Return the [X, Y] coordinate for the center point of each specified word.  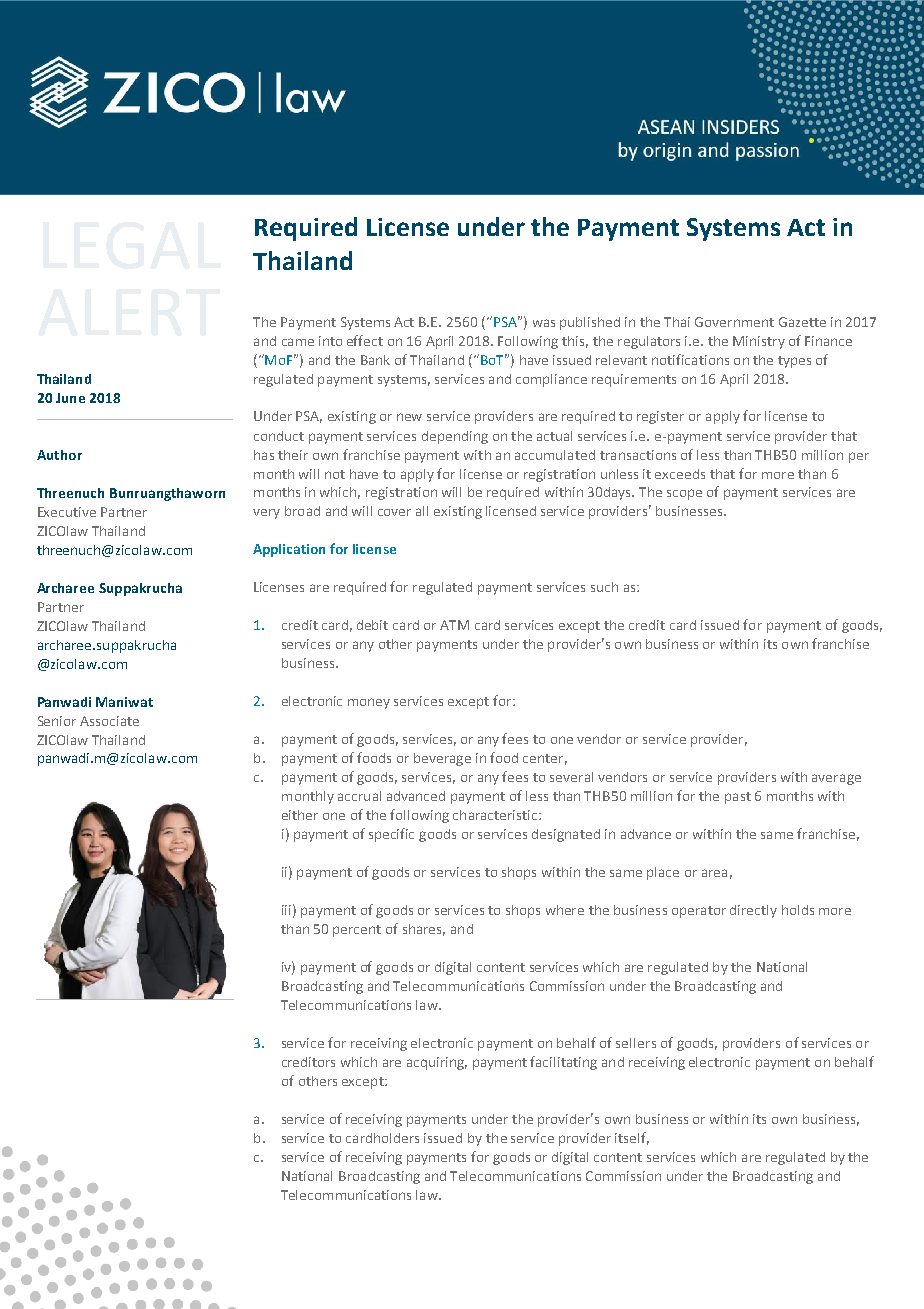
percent [357, 931]
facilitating [563, 1063]
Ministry [759, 342]
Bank [375, 360]
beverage [442, 759]
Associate [109, 721]
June [70, 398]
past [738, 798]
